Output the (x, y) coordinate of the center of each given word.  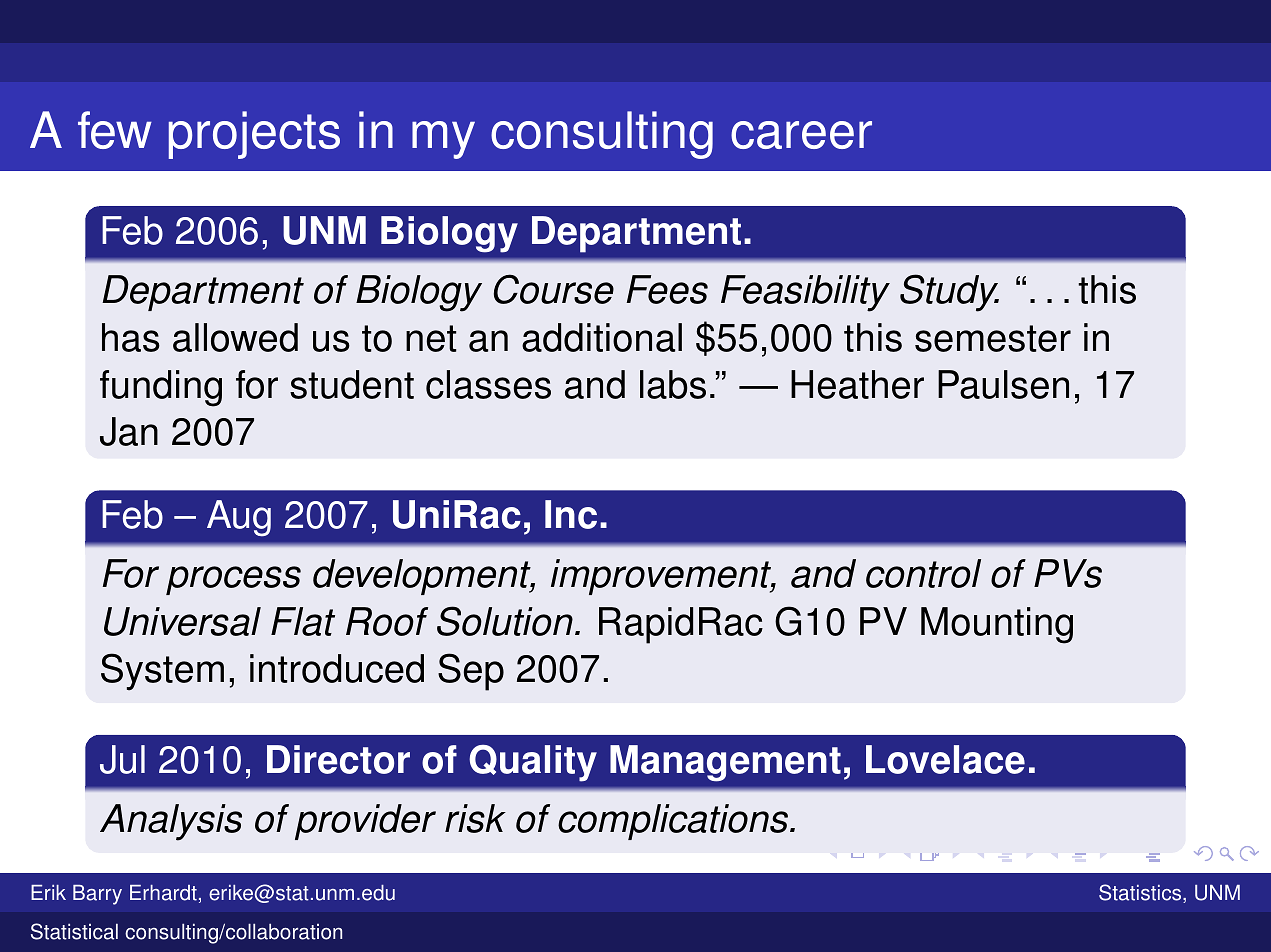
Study (949, 293)
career (801, 135)
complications (674, 822)
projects (254, 135)
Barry (97, 895)
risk (475, 818)
